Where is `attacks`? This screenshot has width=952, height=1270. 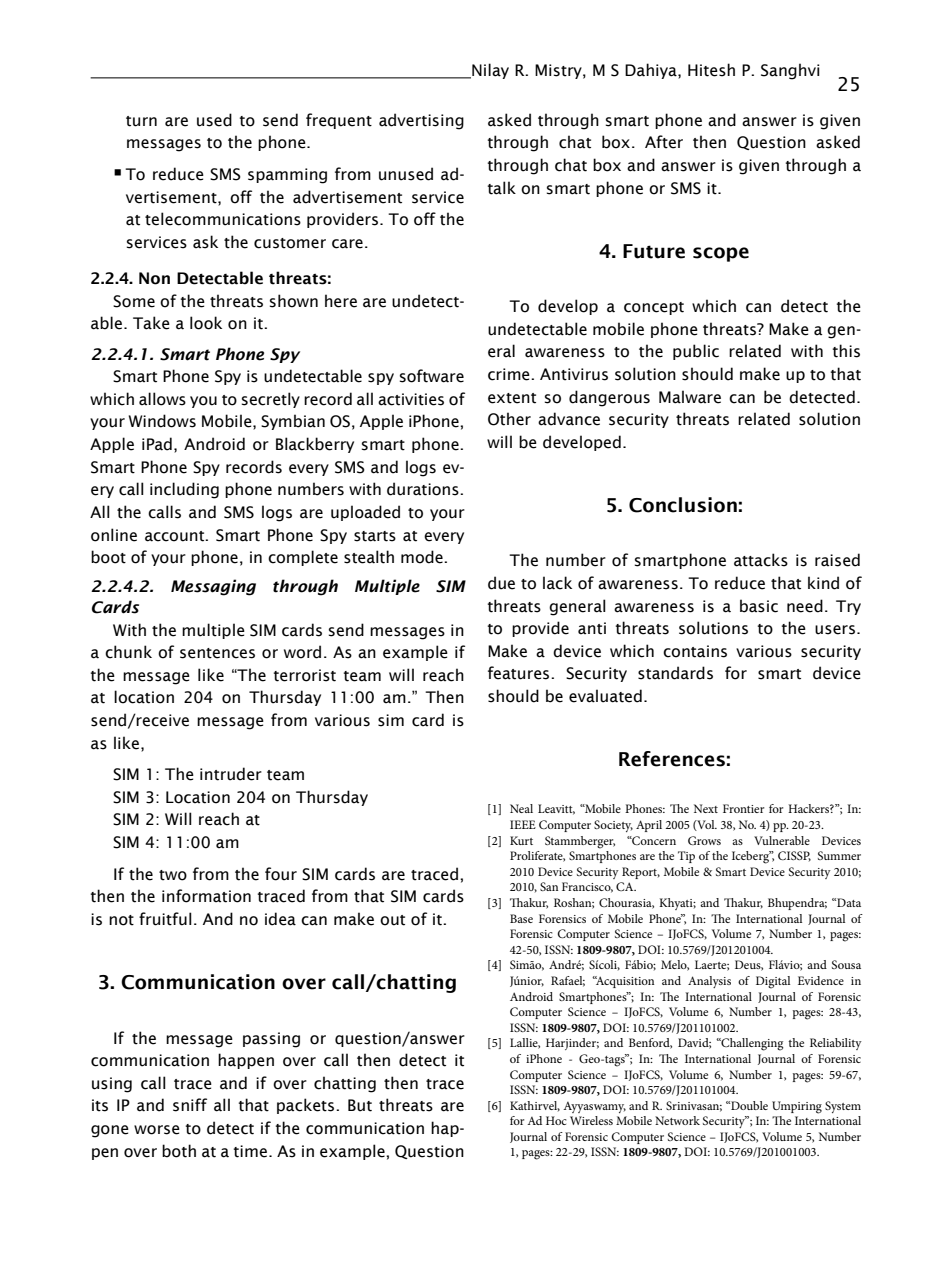
attacks is located at coordinates (761, 560).
